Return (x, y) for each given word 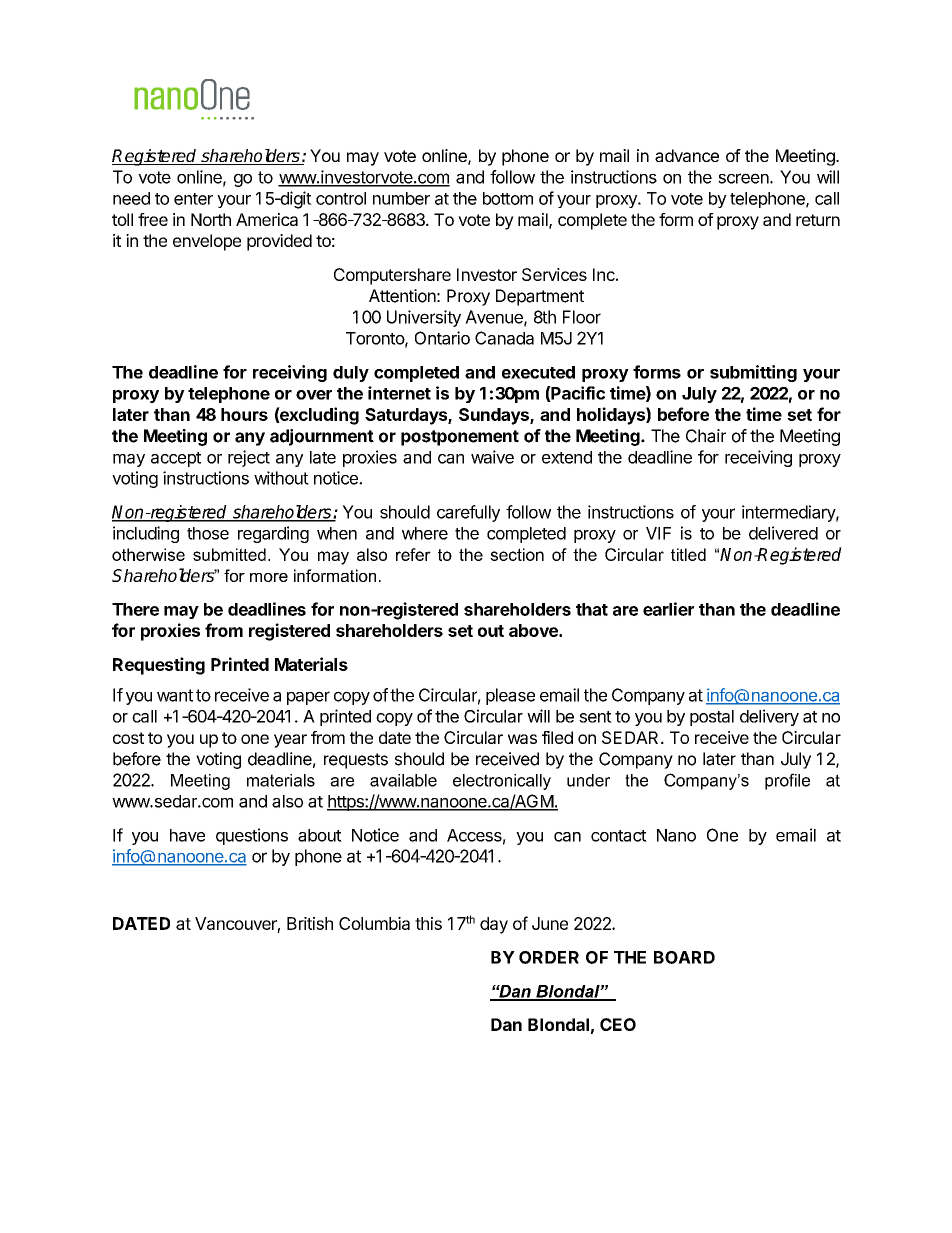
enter (193, 199)
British (310, 923)
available (403, 780)
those (208, 533)
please (510, 696)
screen (744, 178)
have (187, 835)
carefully (468, 513)
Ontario (442, 338)
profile (787, 781)
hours (244, 414)
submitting (753, 373)
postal (712, 718)
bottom (508, 198)
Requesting (159, 666)
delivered (783, 533)
